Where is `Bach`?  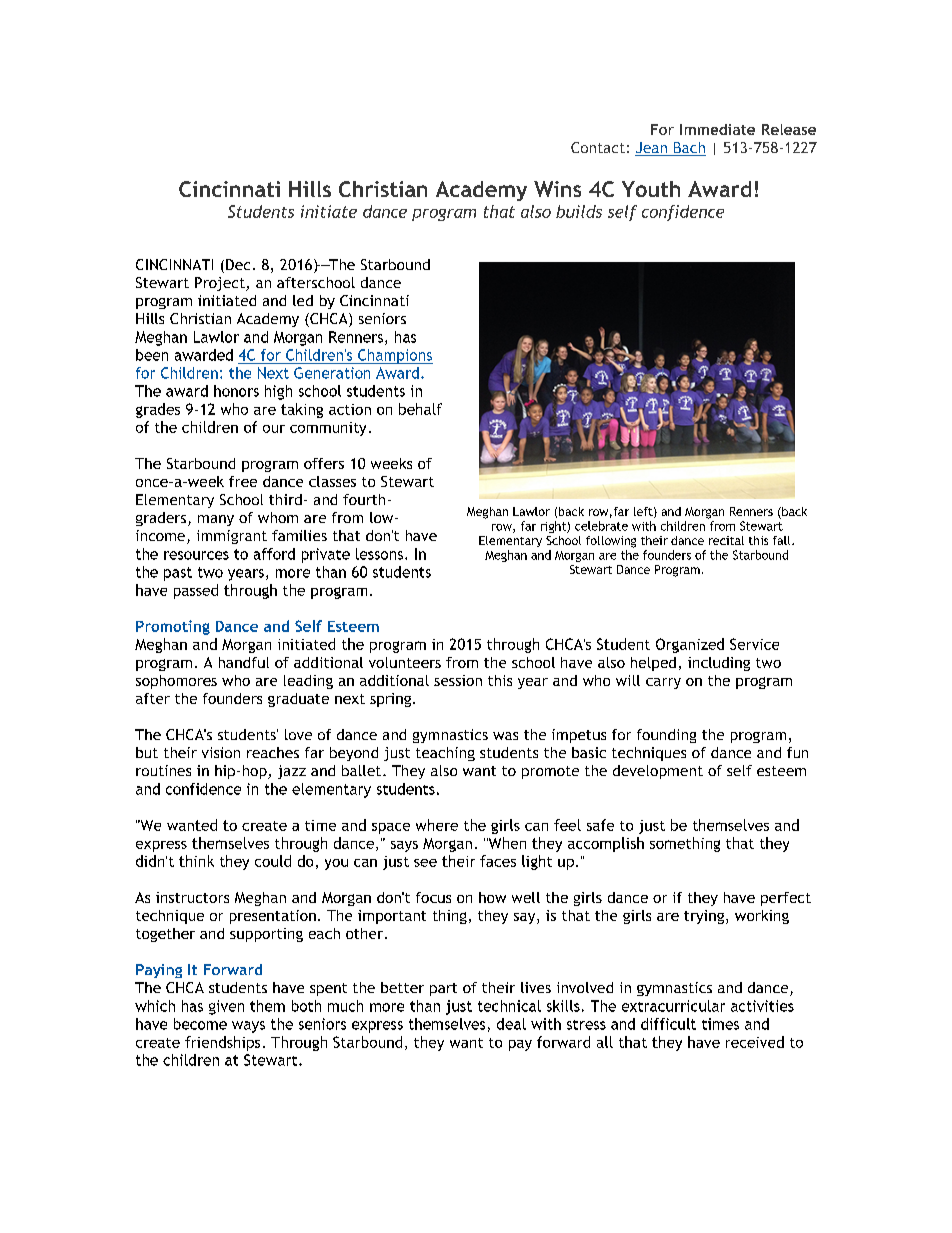 Bach is located at coordinates (688, 149).
